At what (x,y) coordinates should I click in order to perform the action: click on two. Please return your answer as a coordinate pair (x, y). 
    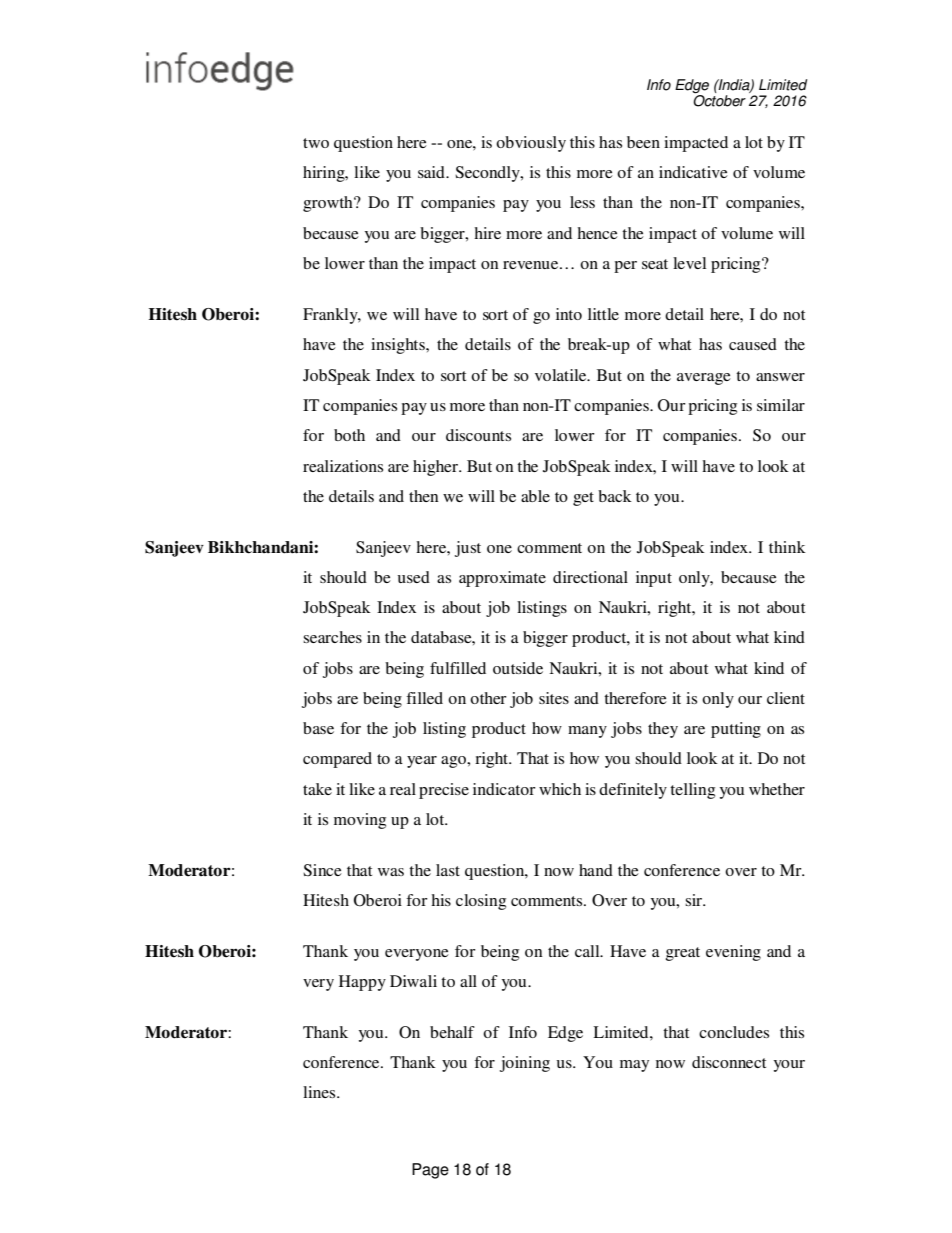
    Looking at the image, I should click on (316, 143).
